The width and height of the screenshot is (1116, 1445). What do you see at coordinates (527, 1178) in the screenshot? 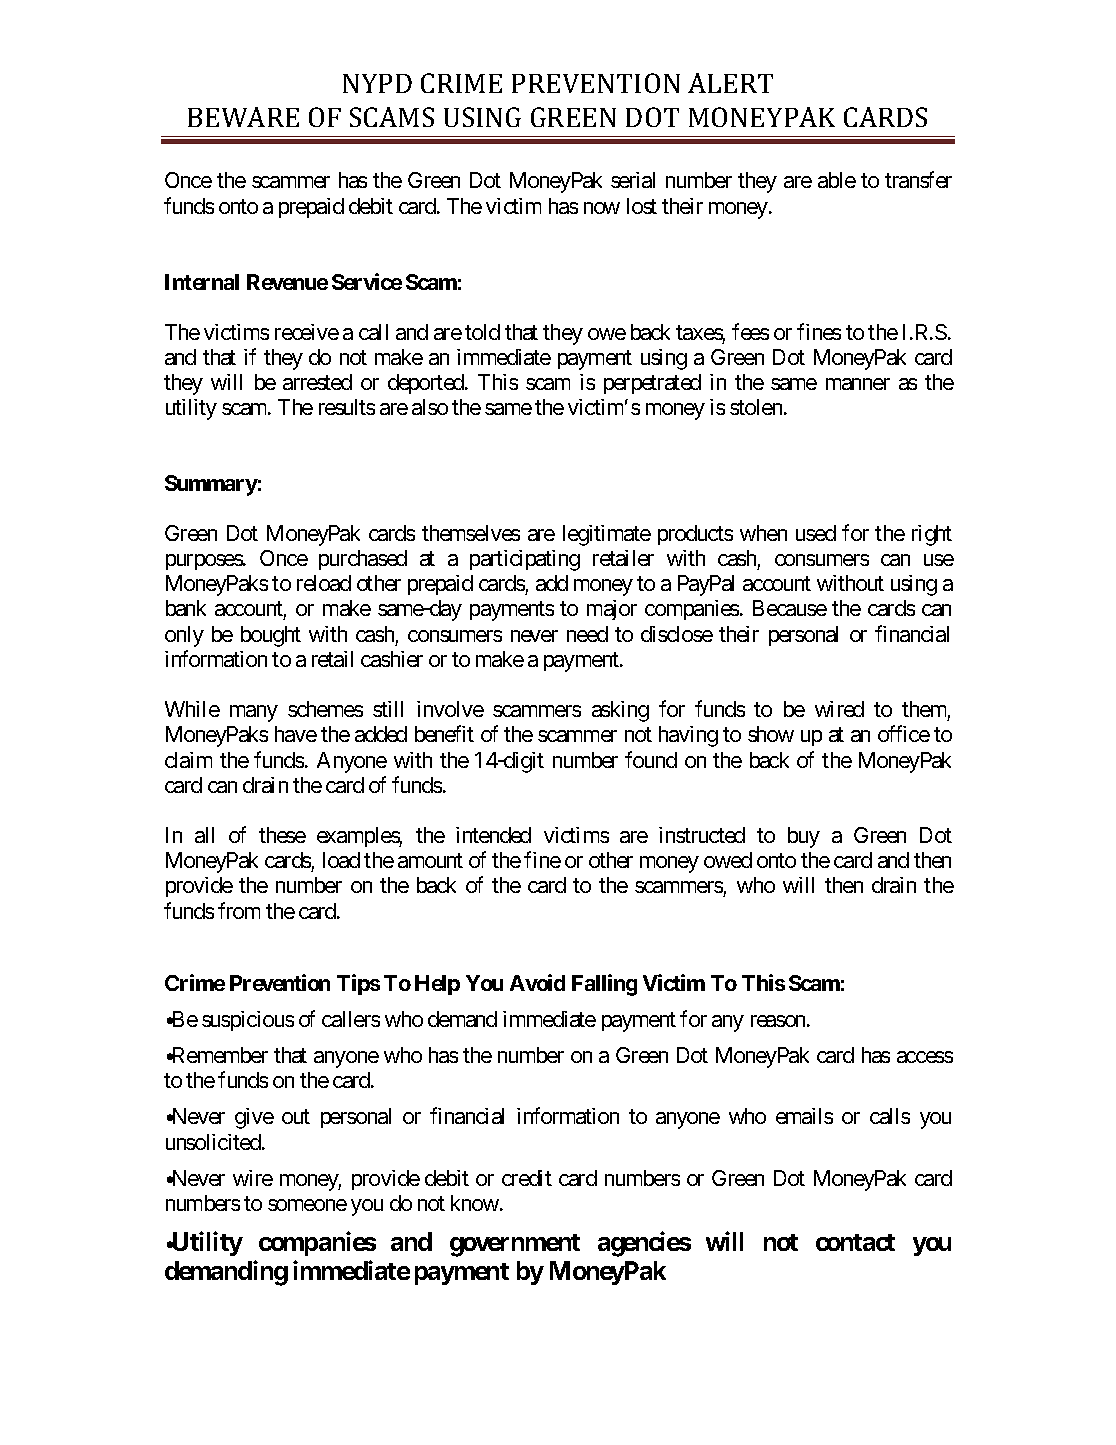
I see `credit` at bounding box center [527, 1178].
